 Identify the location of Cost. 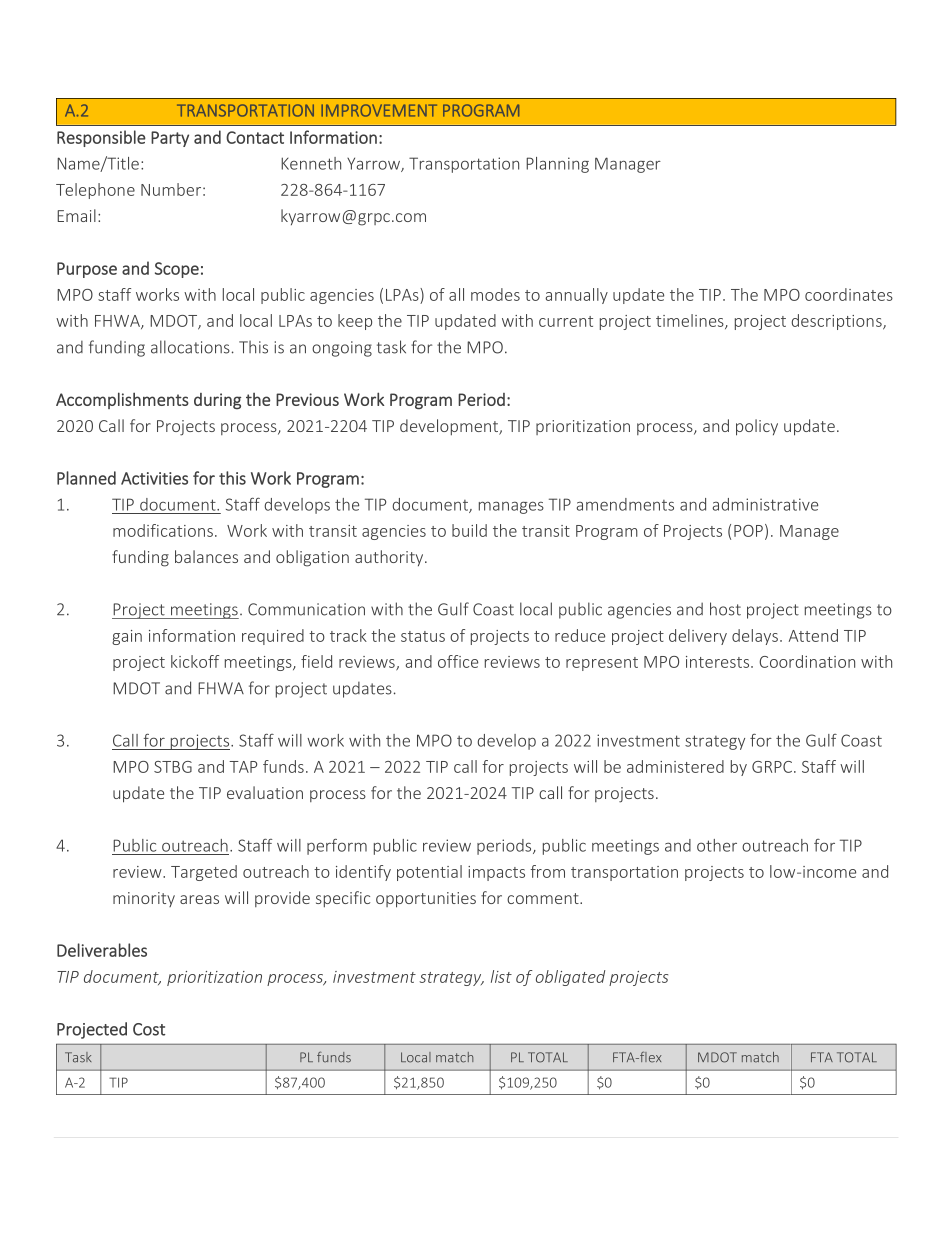
(149, 1029).
